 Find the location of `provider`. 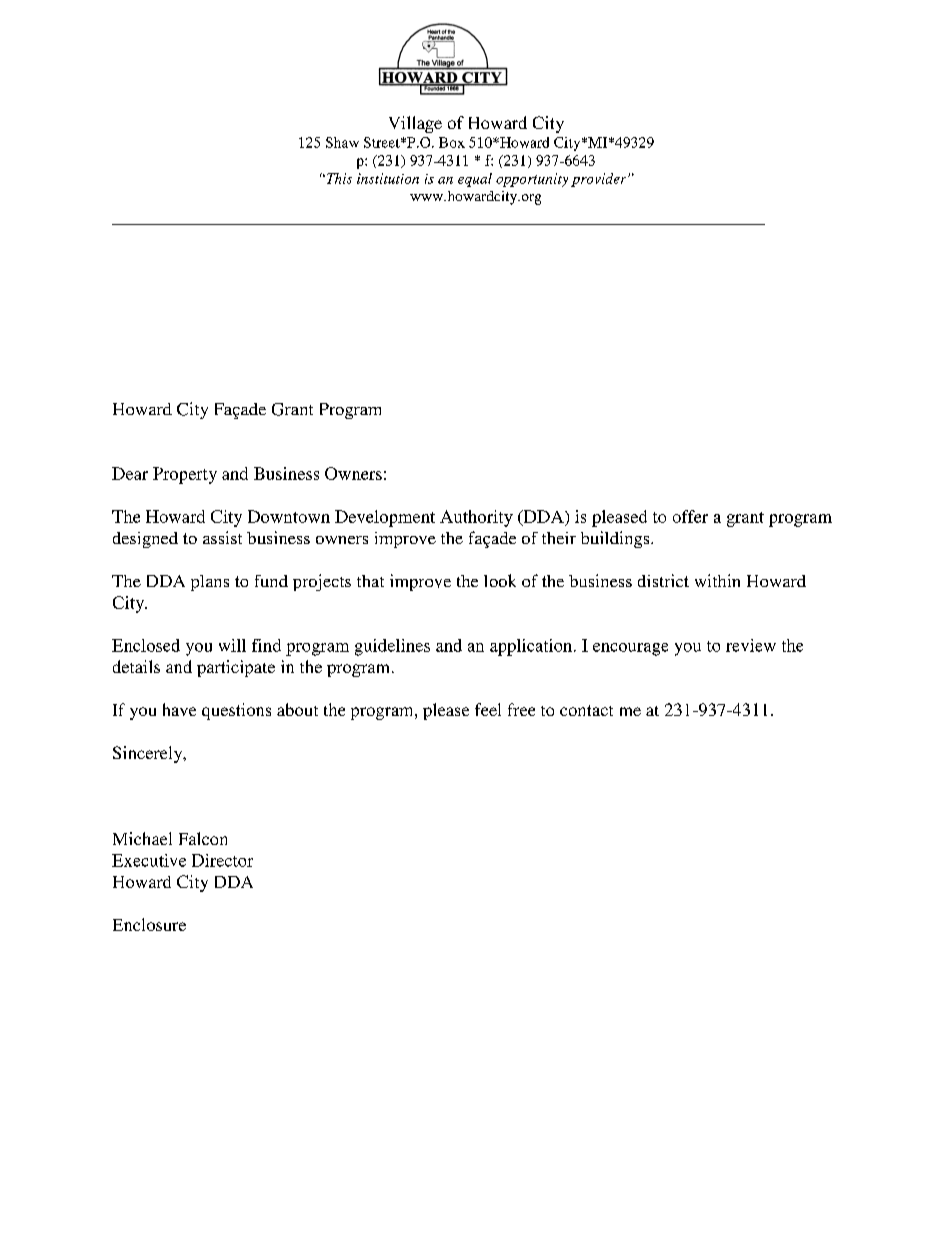

provider is located at coordinates (600, 180).
